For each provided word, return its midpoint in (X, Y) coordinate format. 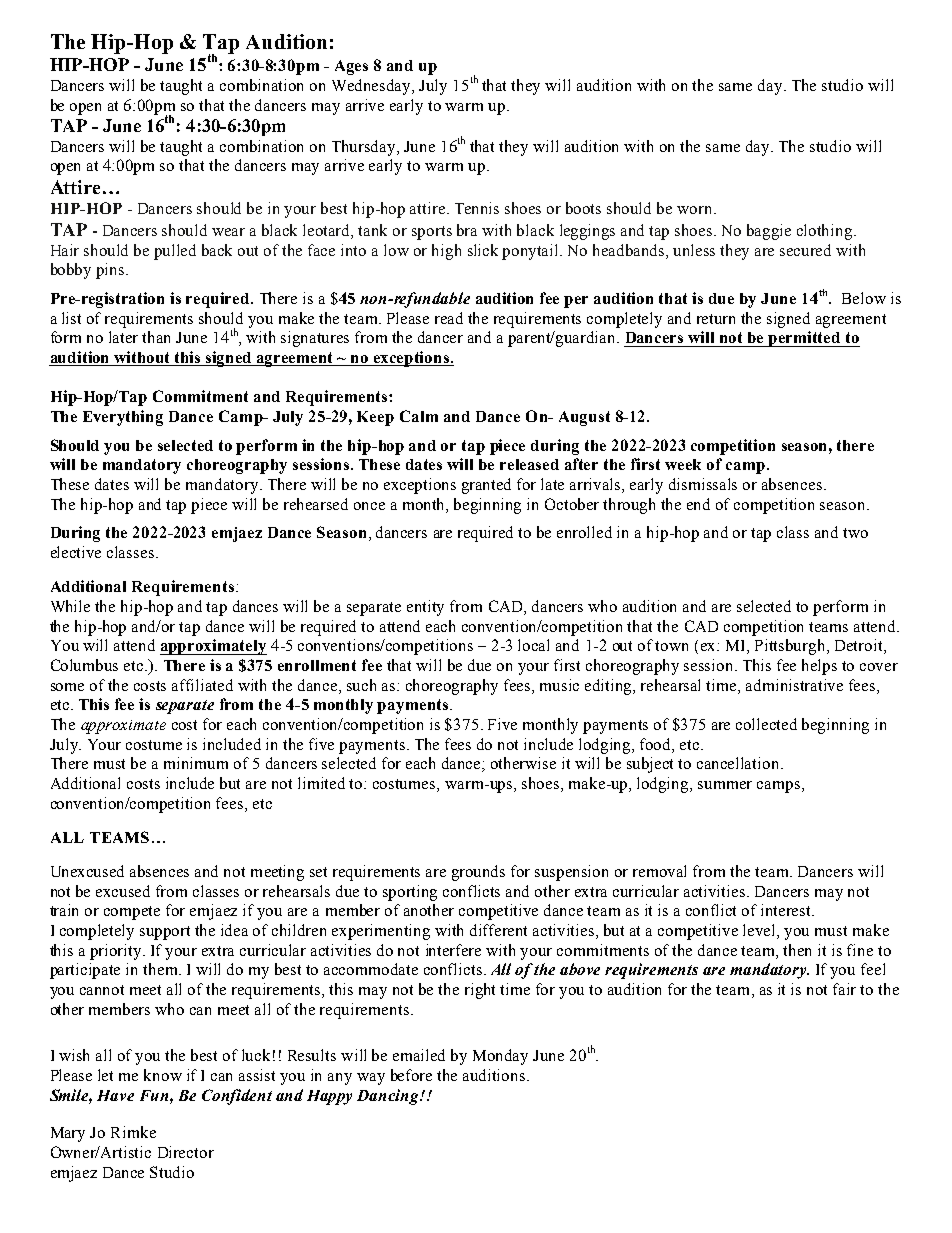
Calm (419, 416)
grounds (478, 873)
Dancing (389, 1097)
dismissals (703, 484)
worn (696, 210)
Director (186, 1152)
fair (844, 989)
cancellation (739, 763)
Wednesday (373, 87)
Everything (123, 418)
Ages (351, 67)
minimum (196, 763)
